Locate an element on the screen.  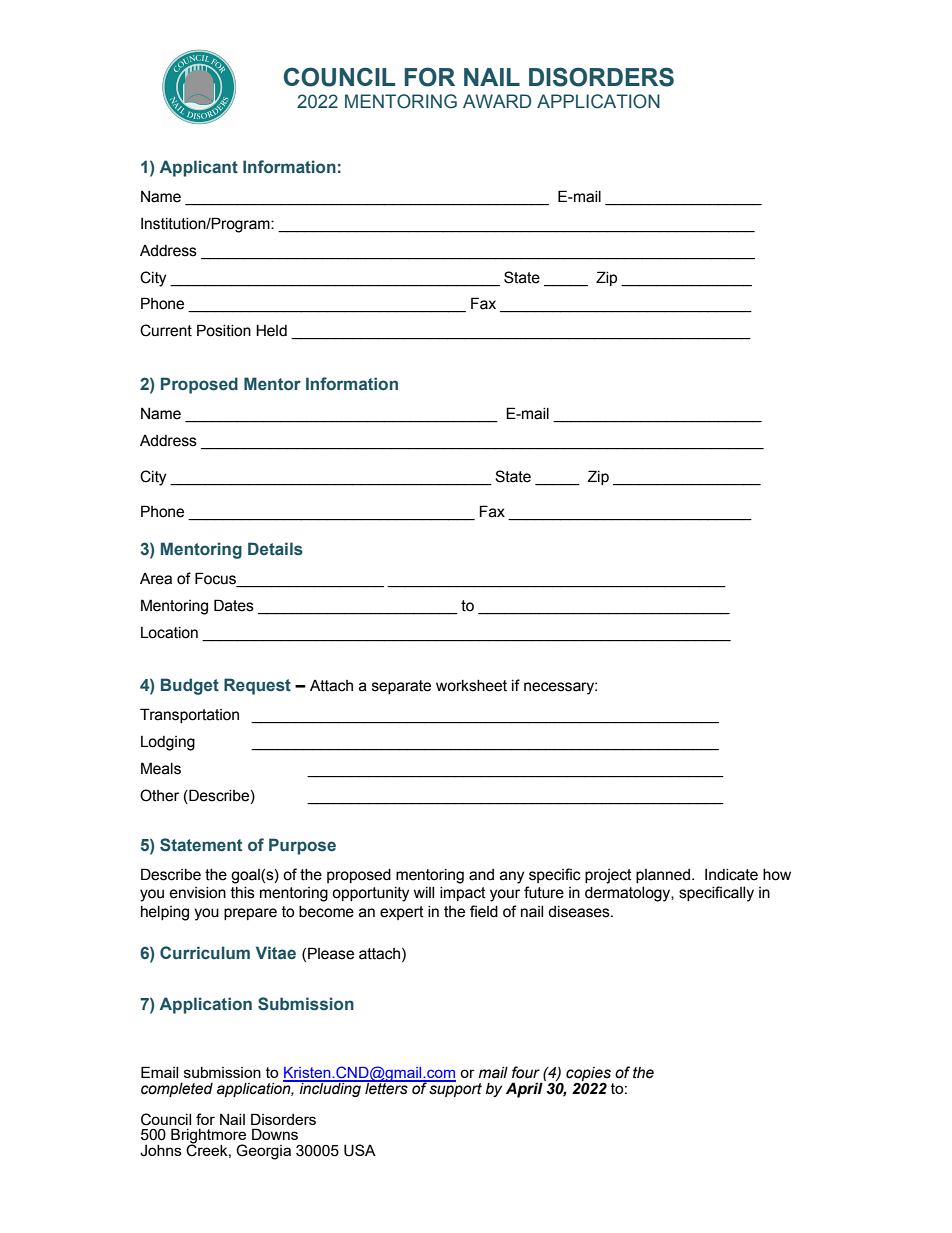
Downs is located at coordinates (275, 1134).
